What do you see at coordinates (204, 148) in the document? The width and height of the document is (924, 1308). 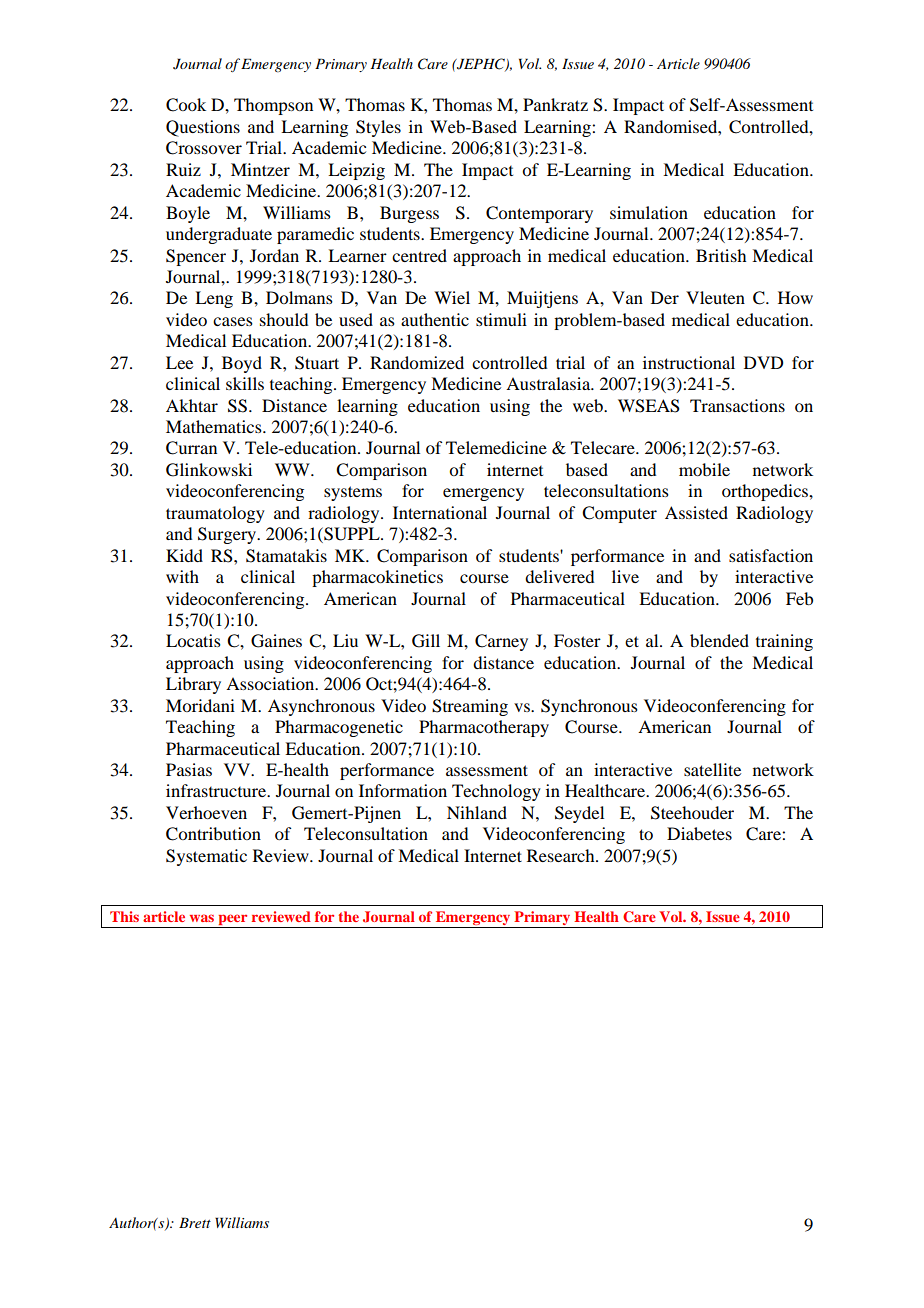 I see `Crossover` at bounding box center [204, 148].
